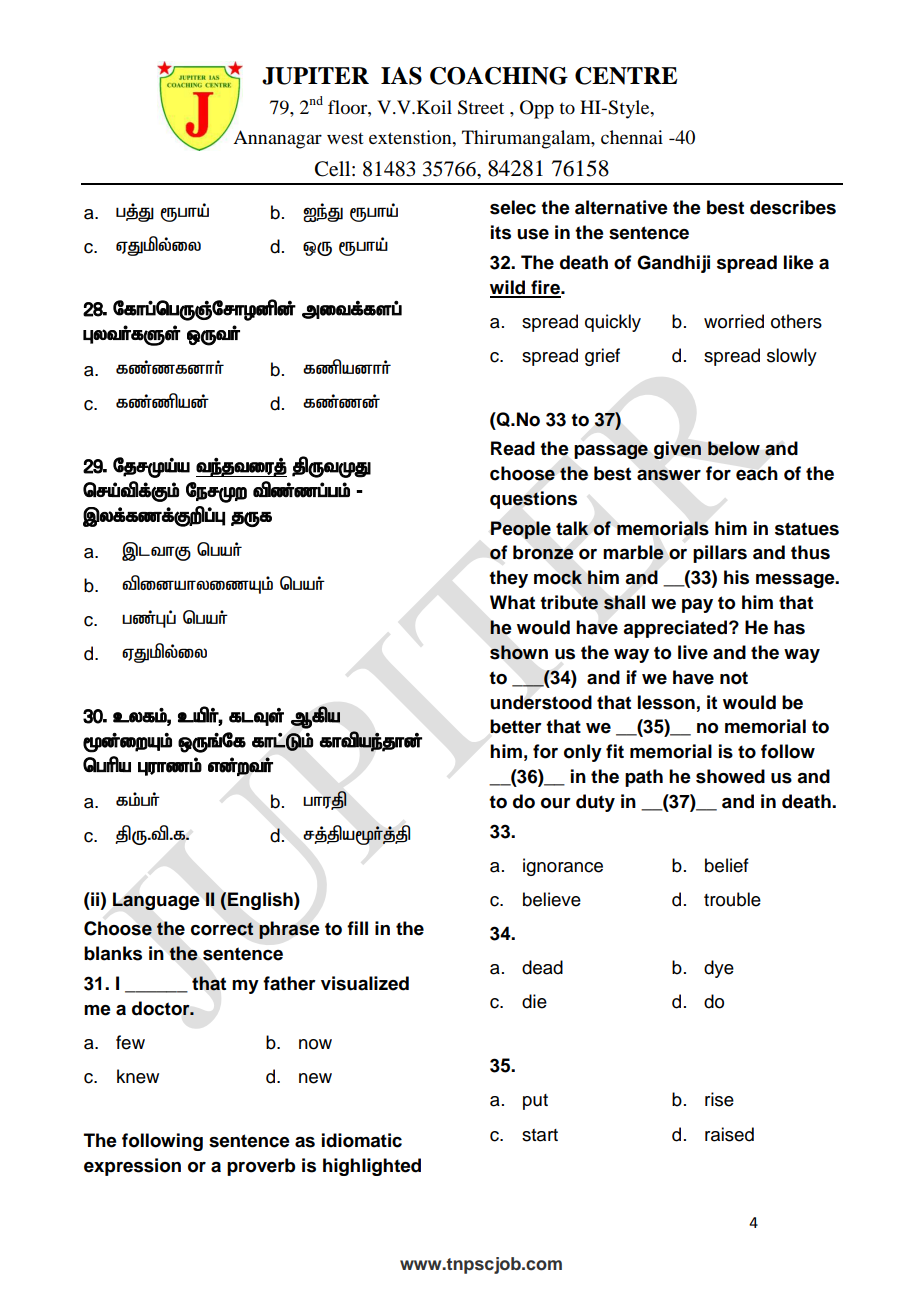 This image has width=924, height=1308. What do you see at coordinates (508, 579) in the image?
I see `they` at bounding box center [508, 579].
